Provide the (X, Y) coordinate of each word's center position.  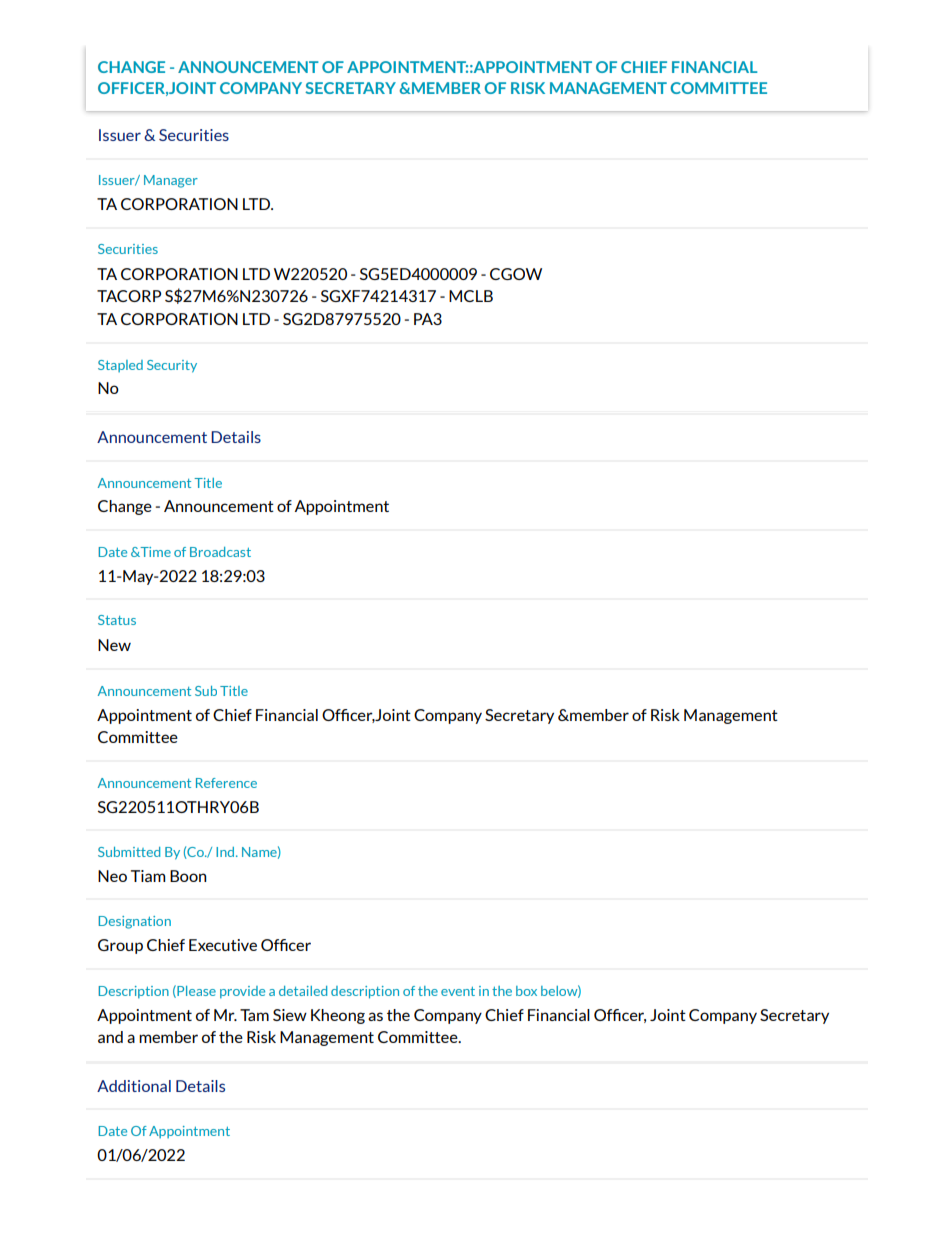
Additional (134, 1086)
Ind (225, 852)
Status (117, 620)
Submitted (129, 852)
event (458, 991)
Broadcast (220, 552)
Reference (226, 783)
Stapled (120, 366)
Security (172, 366)
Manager (171, 181)
